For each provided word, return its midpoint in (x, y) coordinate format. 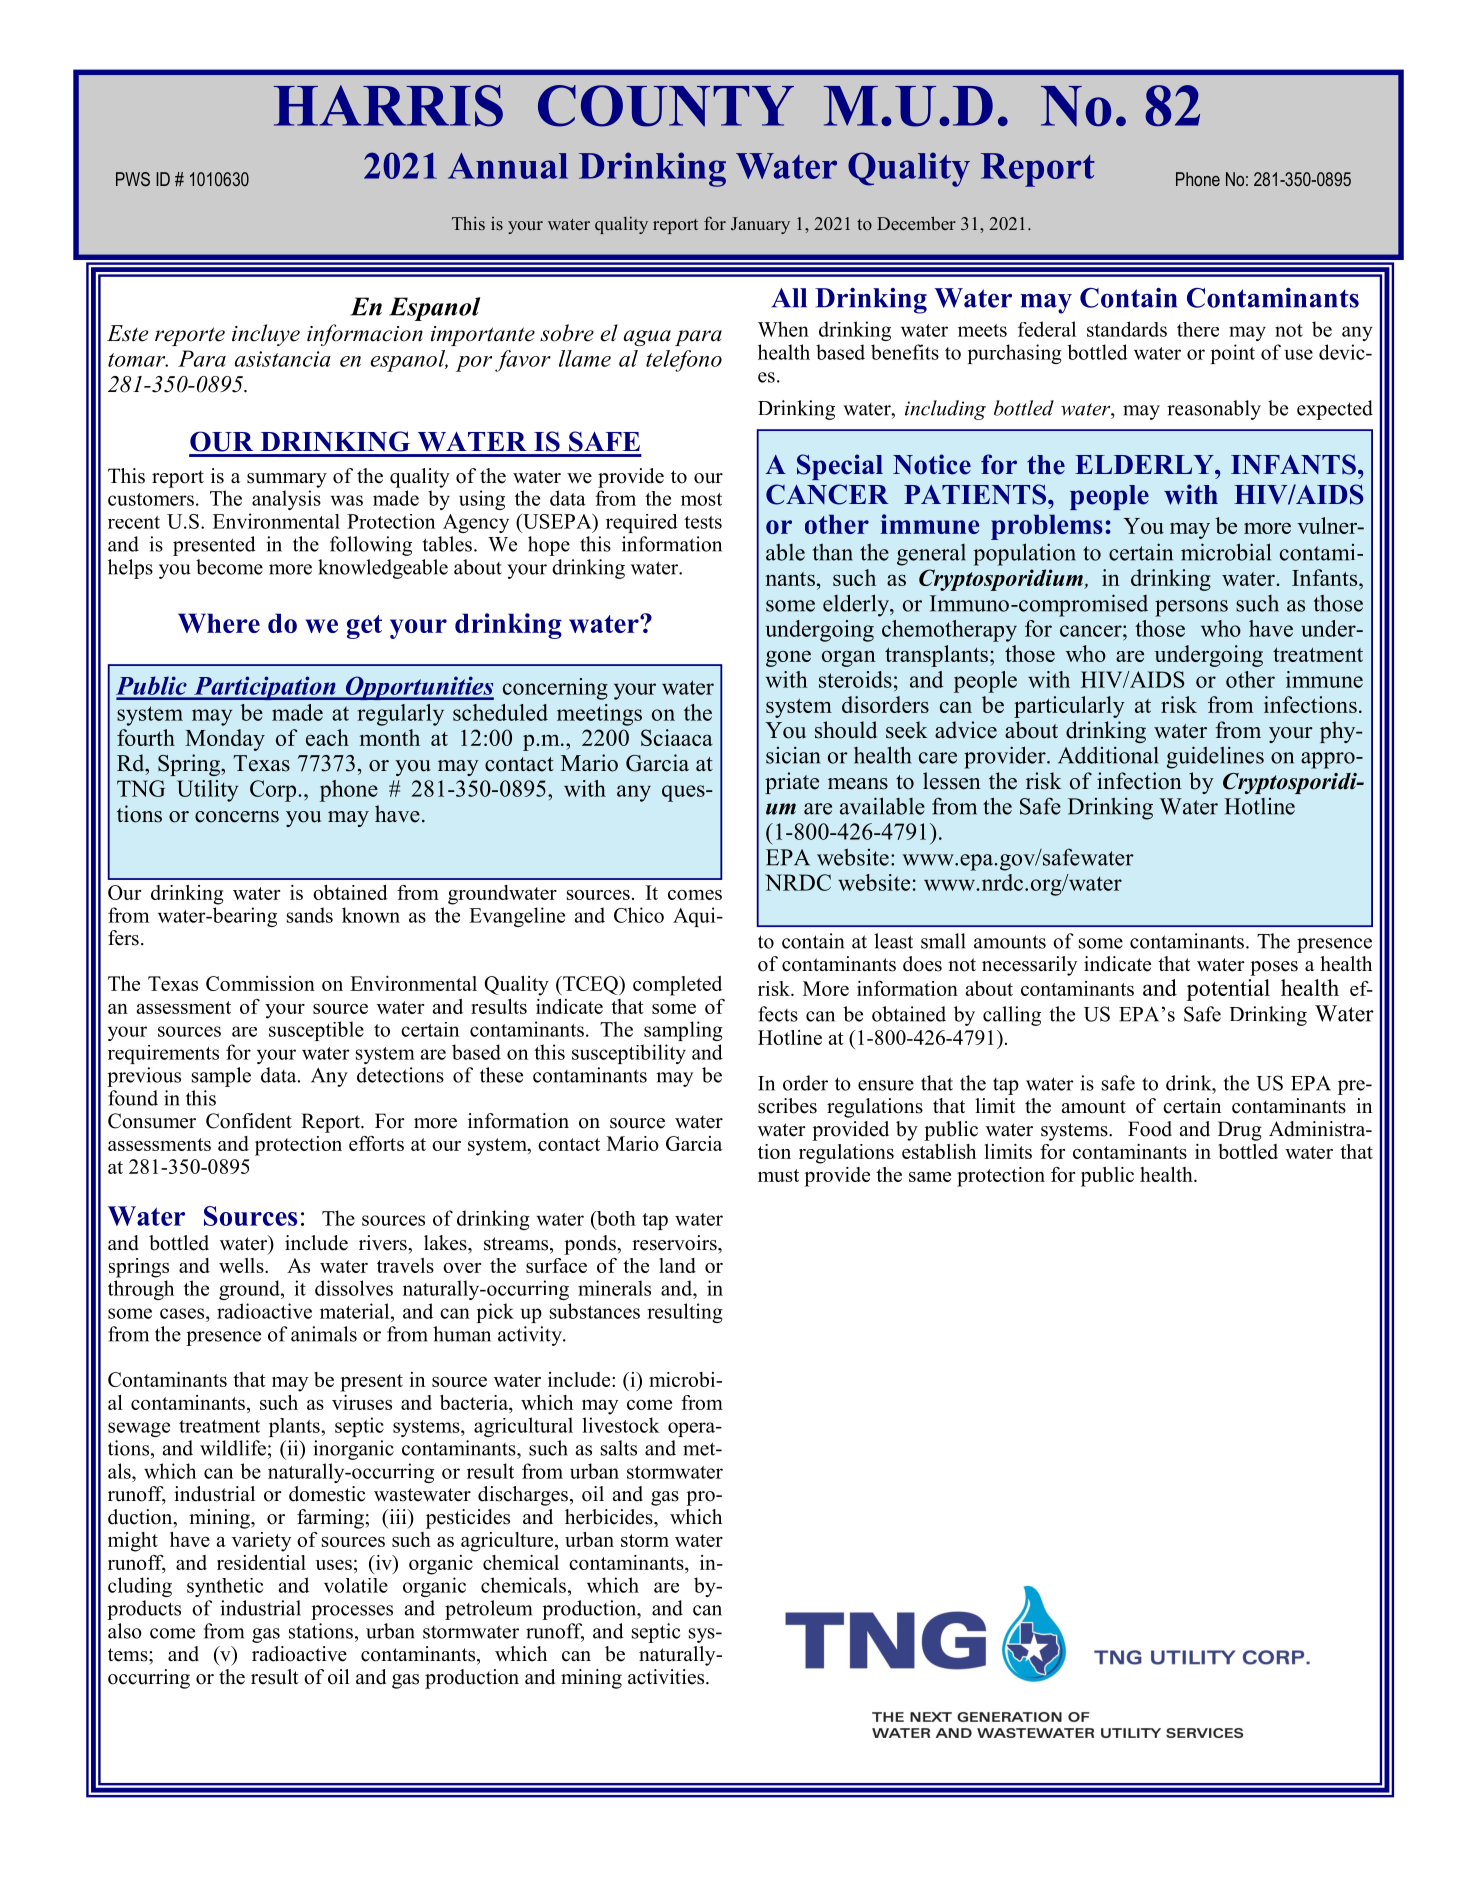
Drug (1240, 1131)
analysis (286, 500)
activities (667, 1677)
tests (703, 522)
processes (352, 1612)
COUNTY (666, 106)
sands (310, 915)
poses (1274, 968)
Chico (639, 915)
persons (1191, 608)
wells (242, 1265)
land (677, 1265)
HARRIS (388, 106)
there (1198, 329)
